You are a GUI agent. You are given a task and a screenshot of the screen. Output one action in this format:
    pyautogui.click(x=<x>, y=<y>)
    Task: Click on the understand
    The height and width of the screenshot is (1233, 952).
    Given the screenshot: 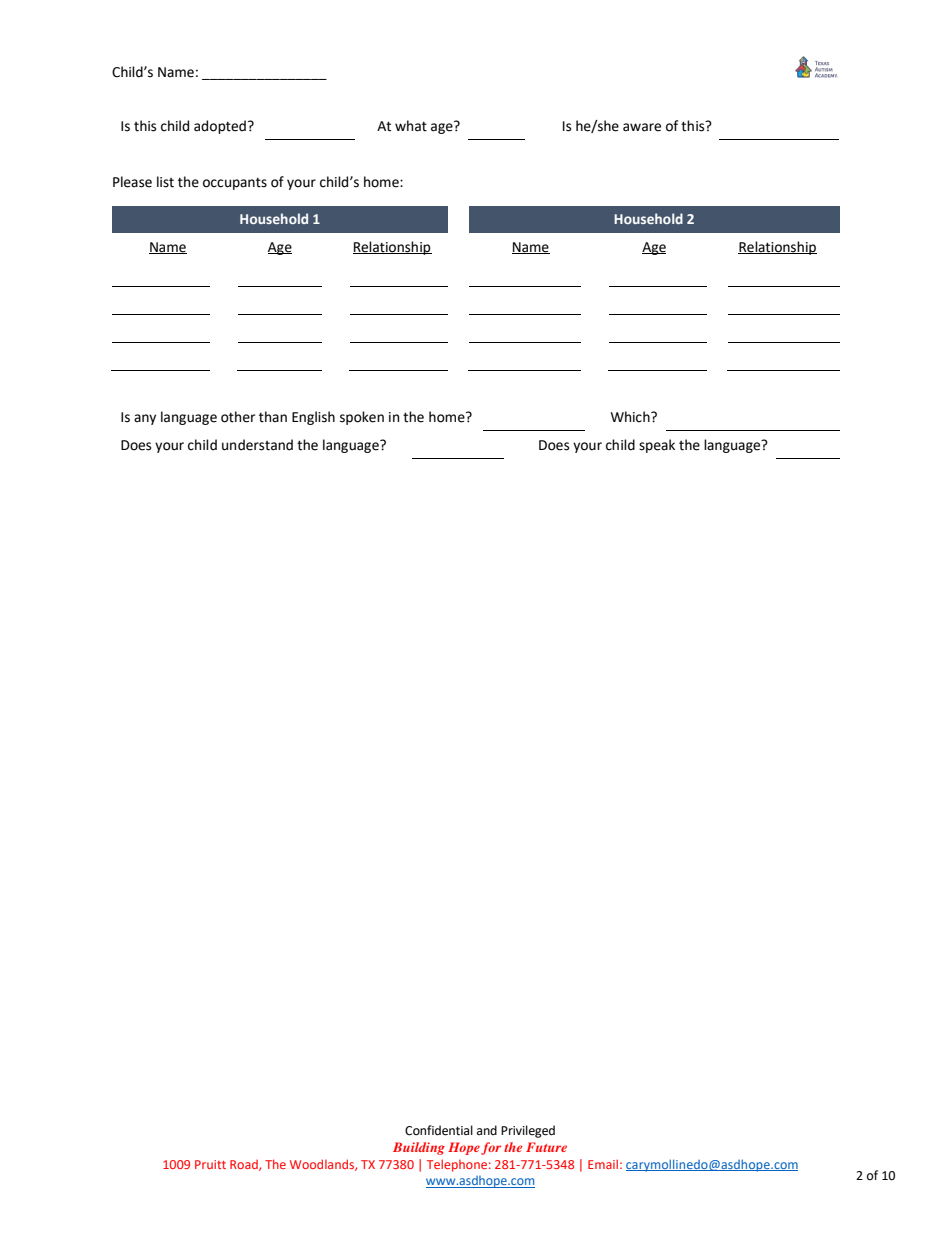 What is the action you would take?
    pyautogui.click(x=257, y=445)
